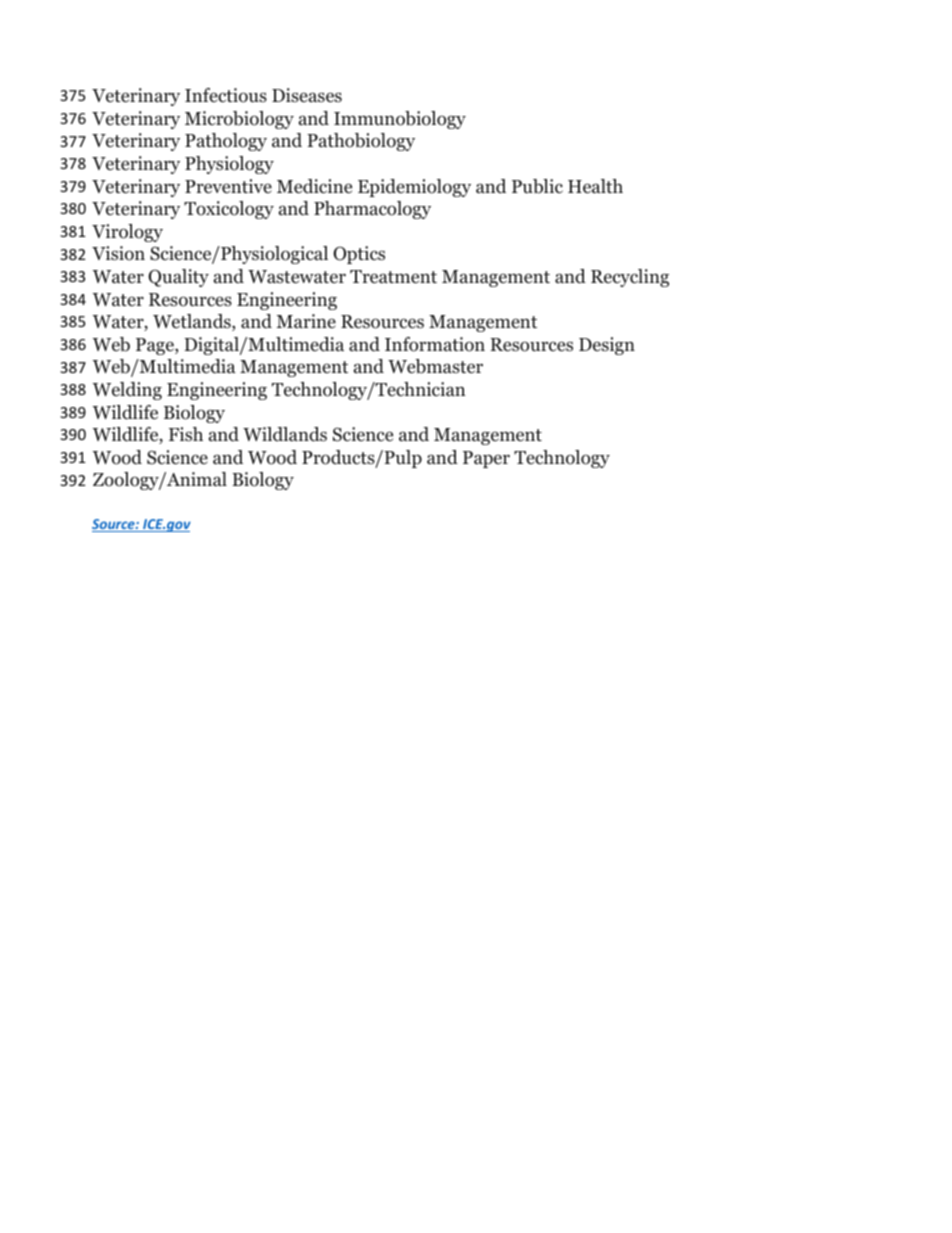 The image size is (952, 1233). Describe the element at coordinates (537, 186) in the image. I see `Public` at that location.
